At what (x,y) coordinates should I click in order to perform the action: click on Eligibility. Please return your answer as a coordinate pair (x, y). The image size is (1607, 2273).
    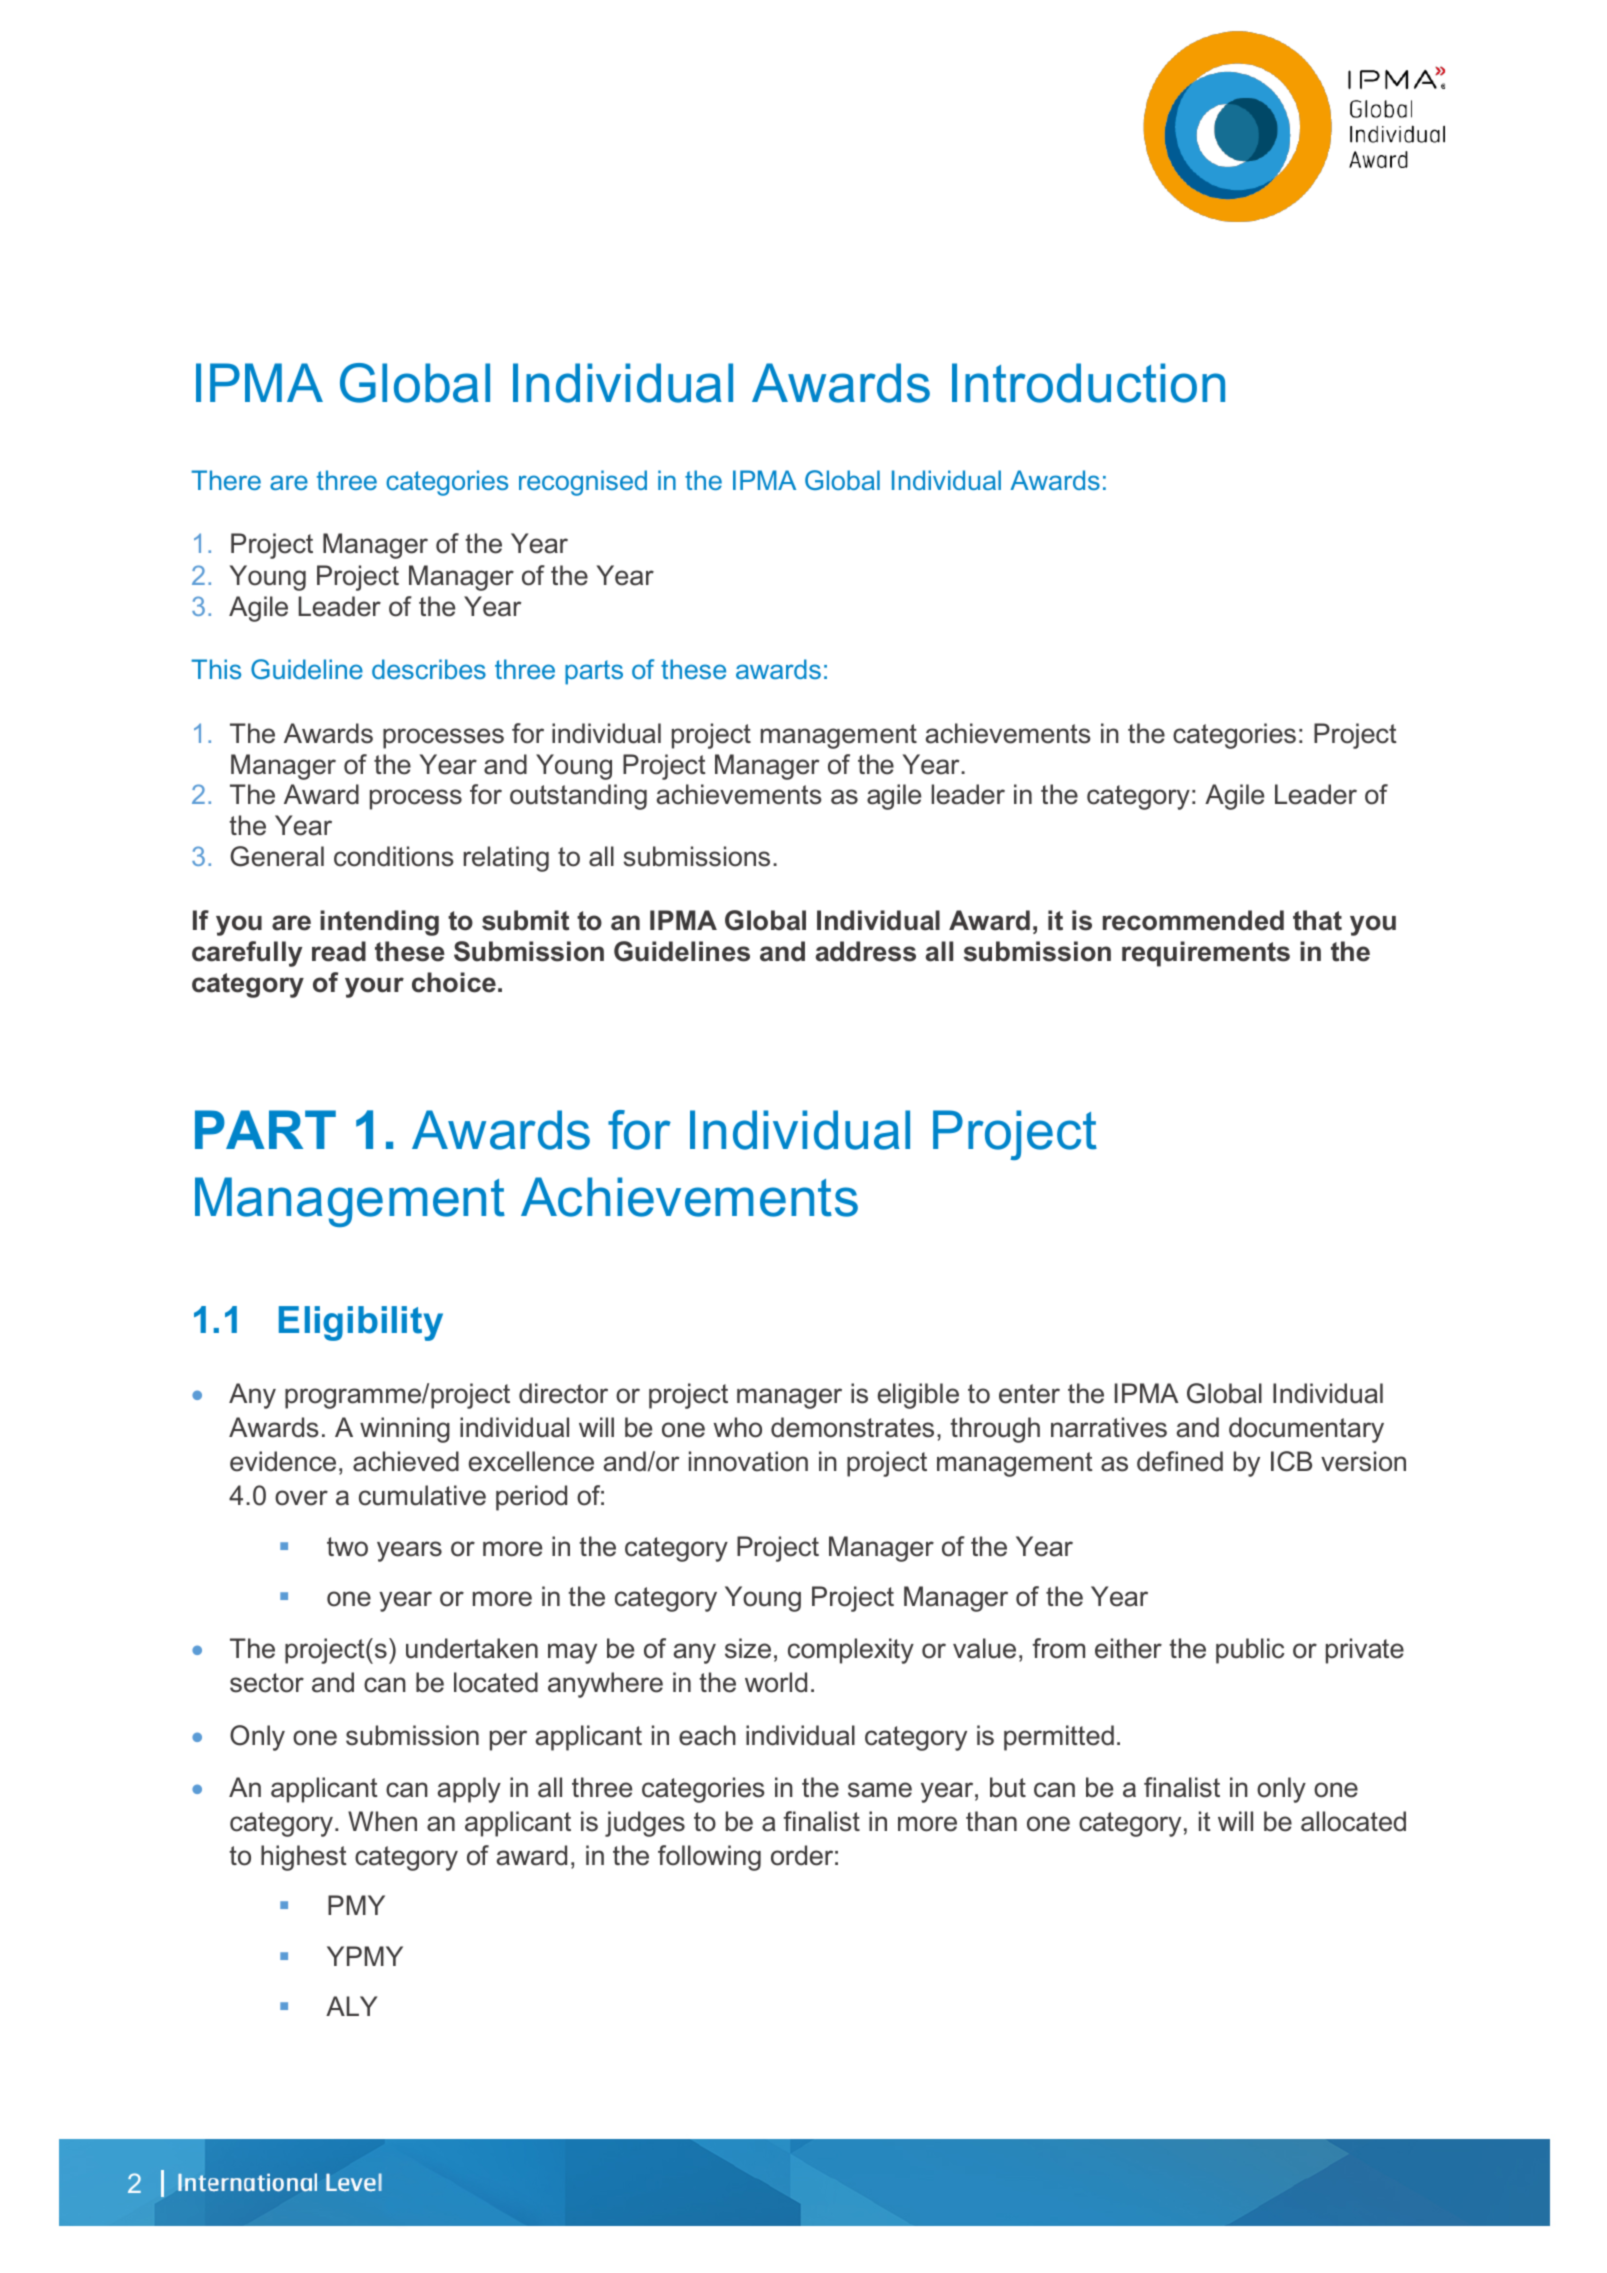
    Looking at the image, I should click on (361, 1323).
